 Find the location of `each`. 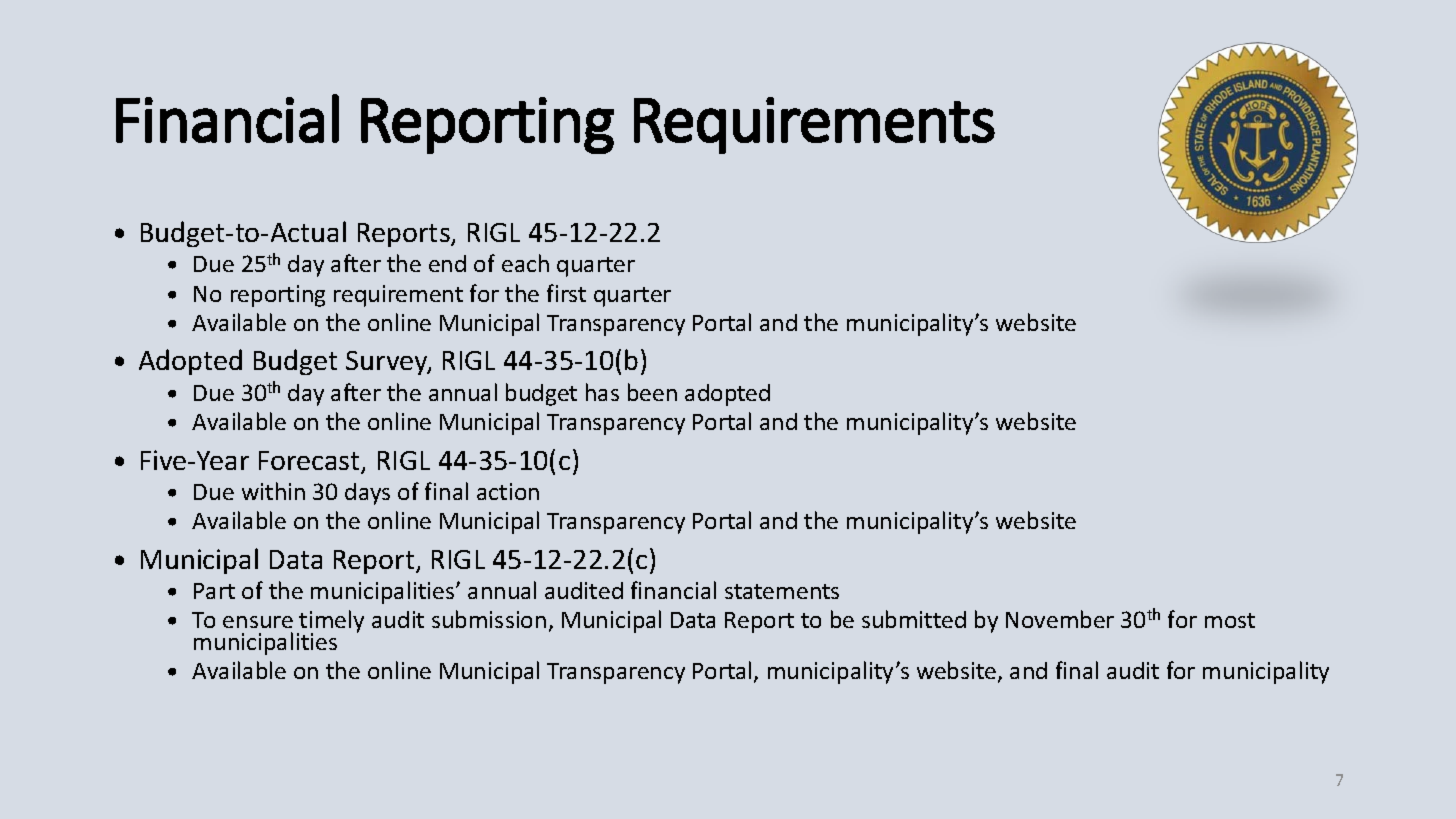

each is located at coordinates (525, 263).
